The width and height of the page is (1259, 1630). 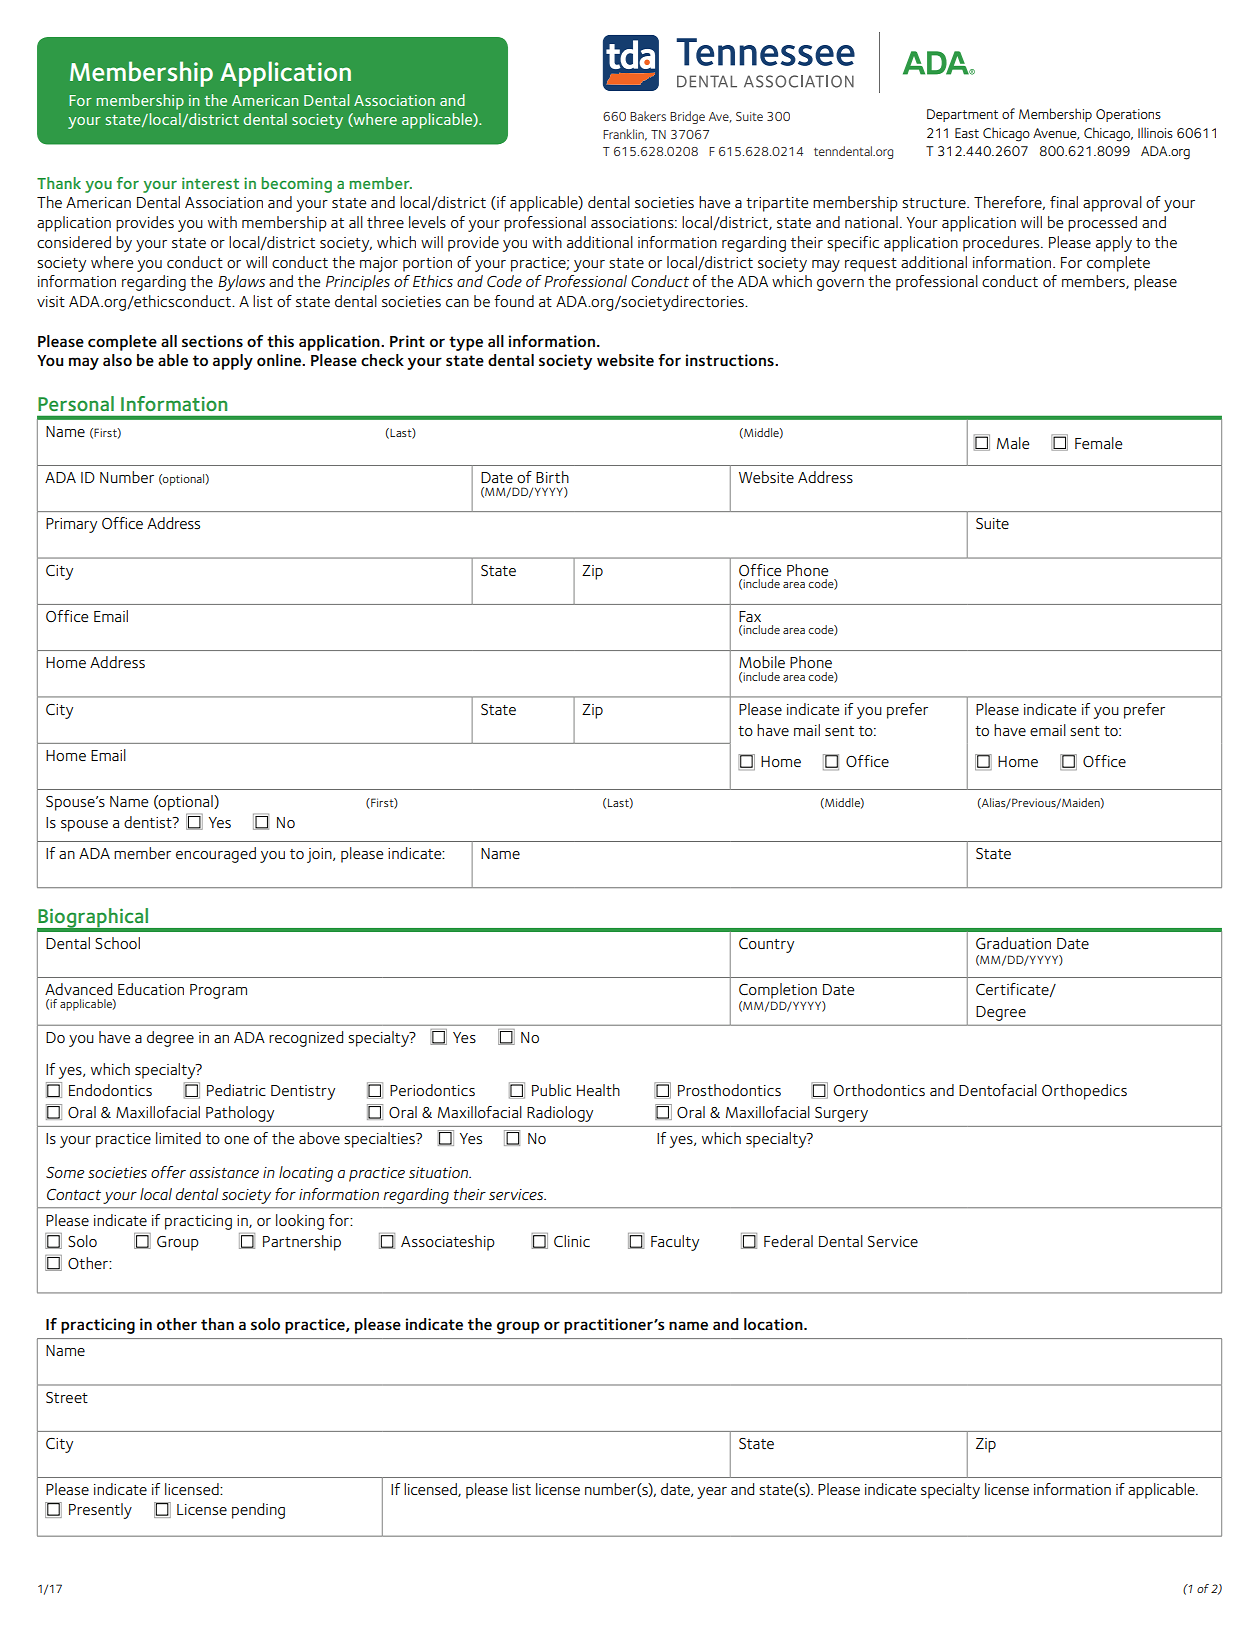 I want to click on also, so click(x=117, y=360).
